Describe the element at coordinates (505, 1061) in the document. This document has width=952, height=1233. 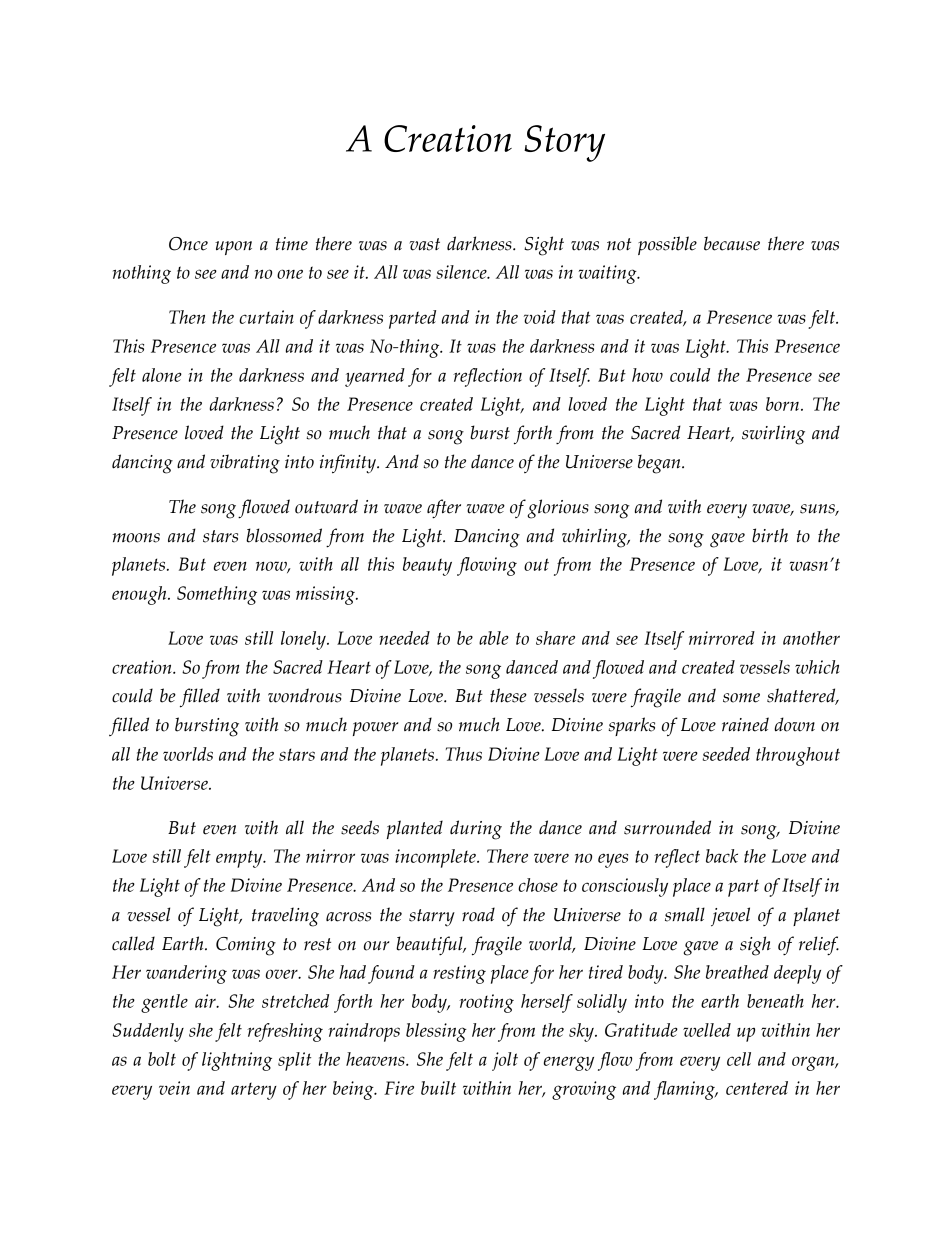
I see `jolt` at that location.
